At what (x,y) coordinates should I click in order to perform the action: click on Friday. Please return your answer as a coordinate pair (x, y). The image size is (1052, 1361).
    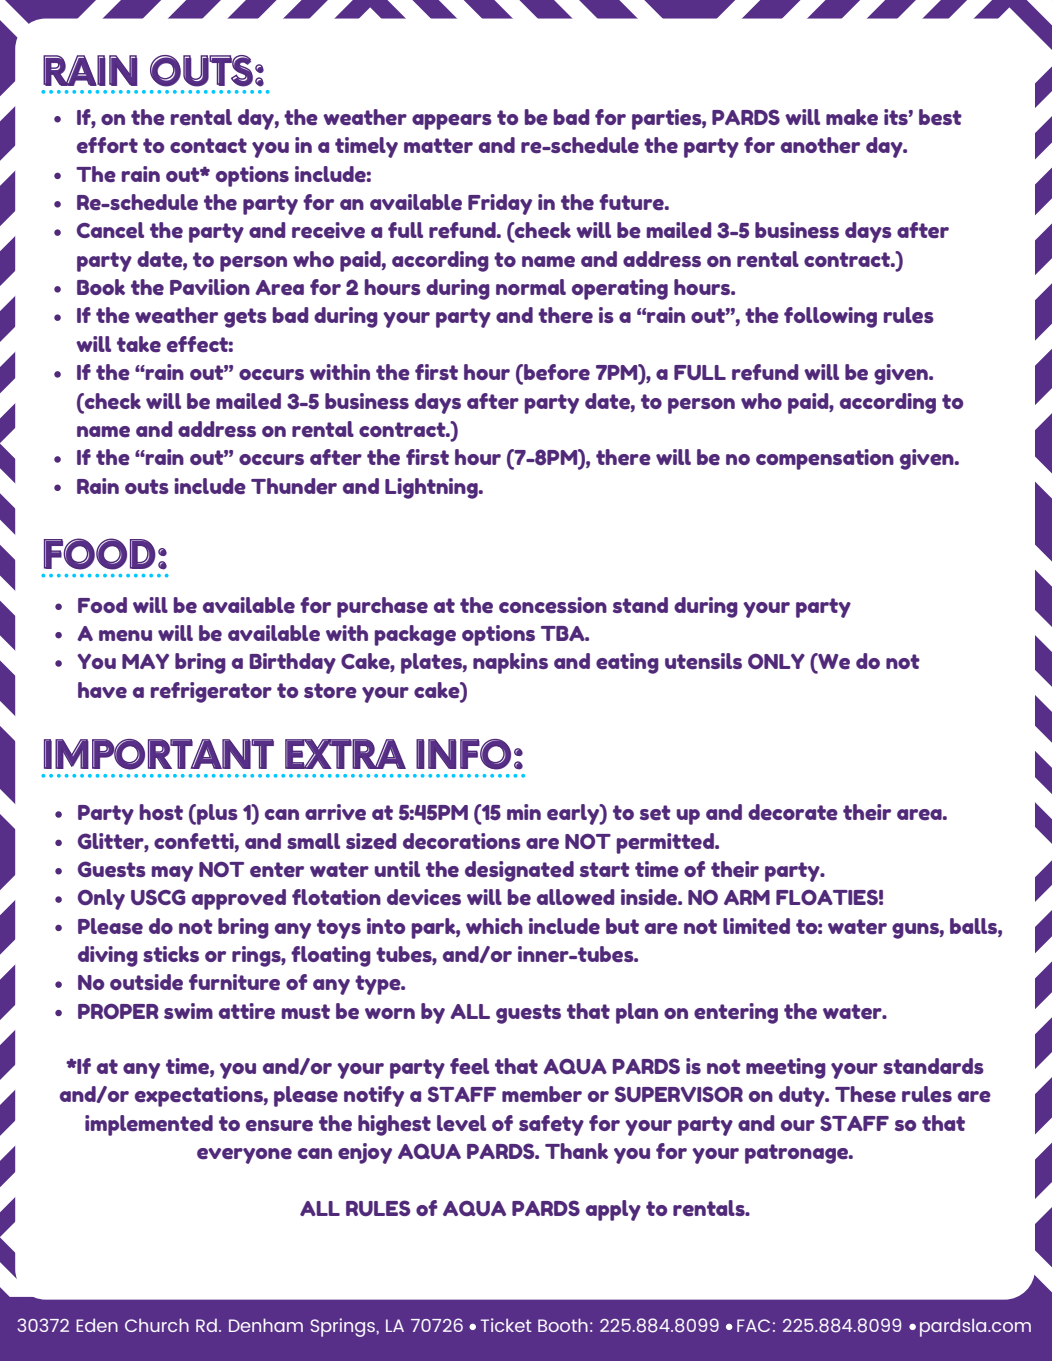
    Looking at the image, I should click on (500, 204).
